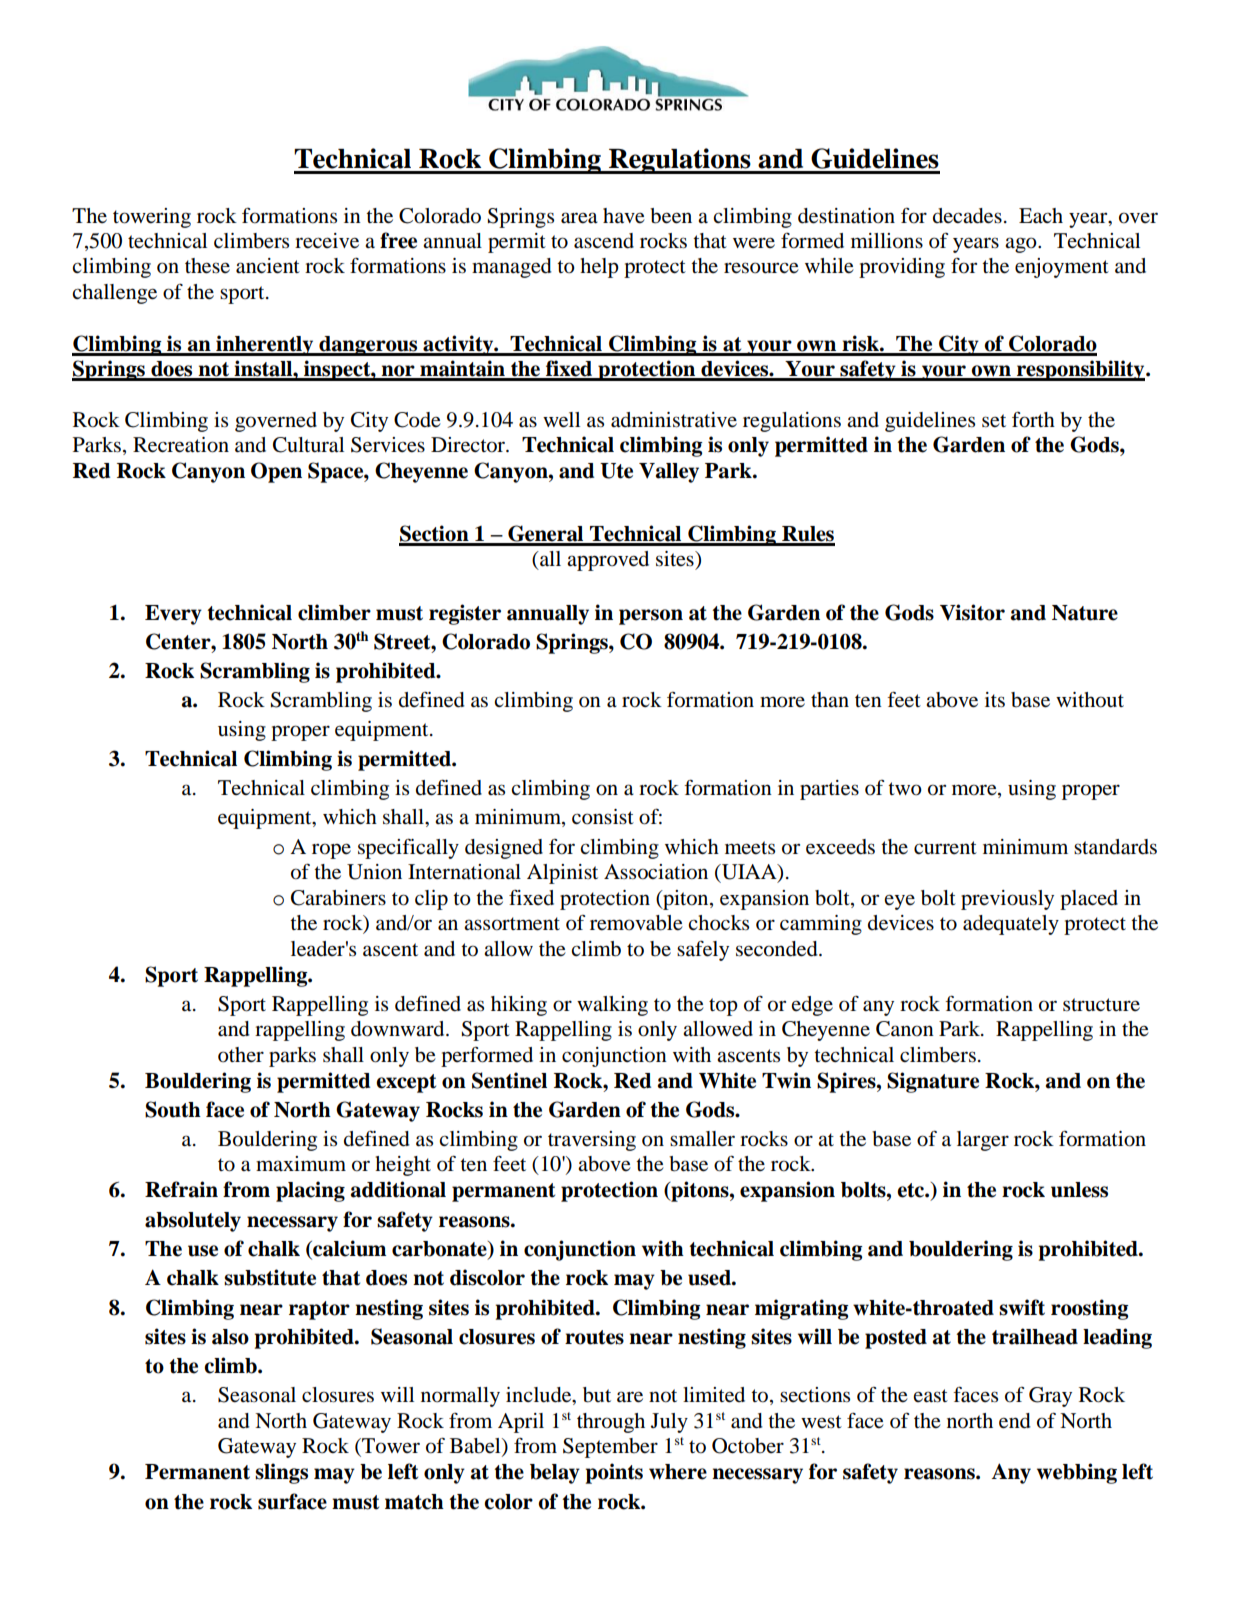 The width and height of the screenshot is (1234, 1597). I want to click on ago, so click(1022, 245).
